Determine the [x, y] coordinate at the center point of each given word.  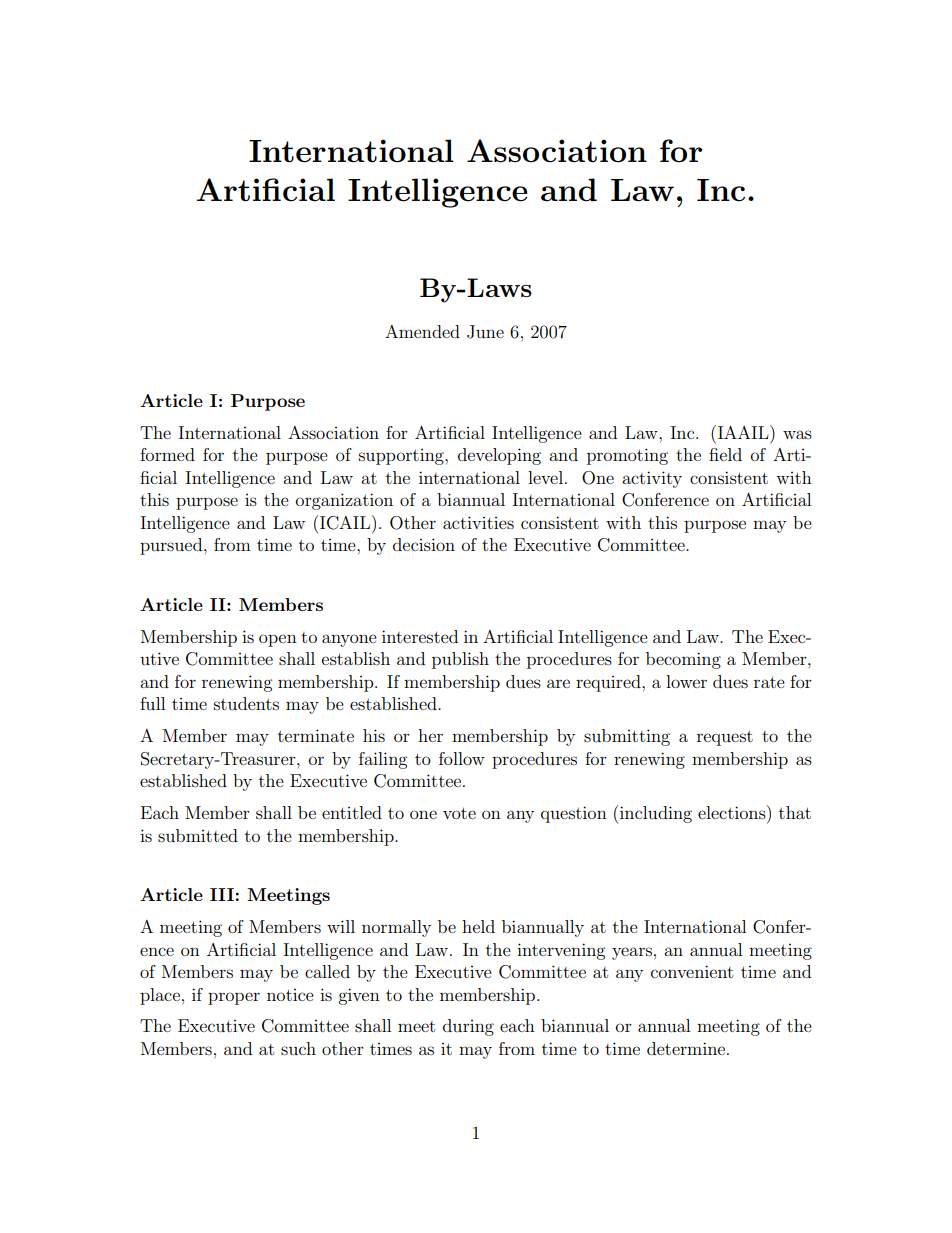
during [468, 1027]
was [797, 434]
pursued [172, 546]
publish [460, 660]
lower [686, 681]
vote [459, 813]
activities [478, 522]
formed [167, 454]
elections [733, 812]
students [246, 703]
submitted [198, 835]
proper [234, 998]
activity [652, 479]
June [485, 332]
